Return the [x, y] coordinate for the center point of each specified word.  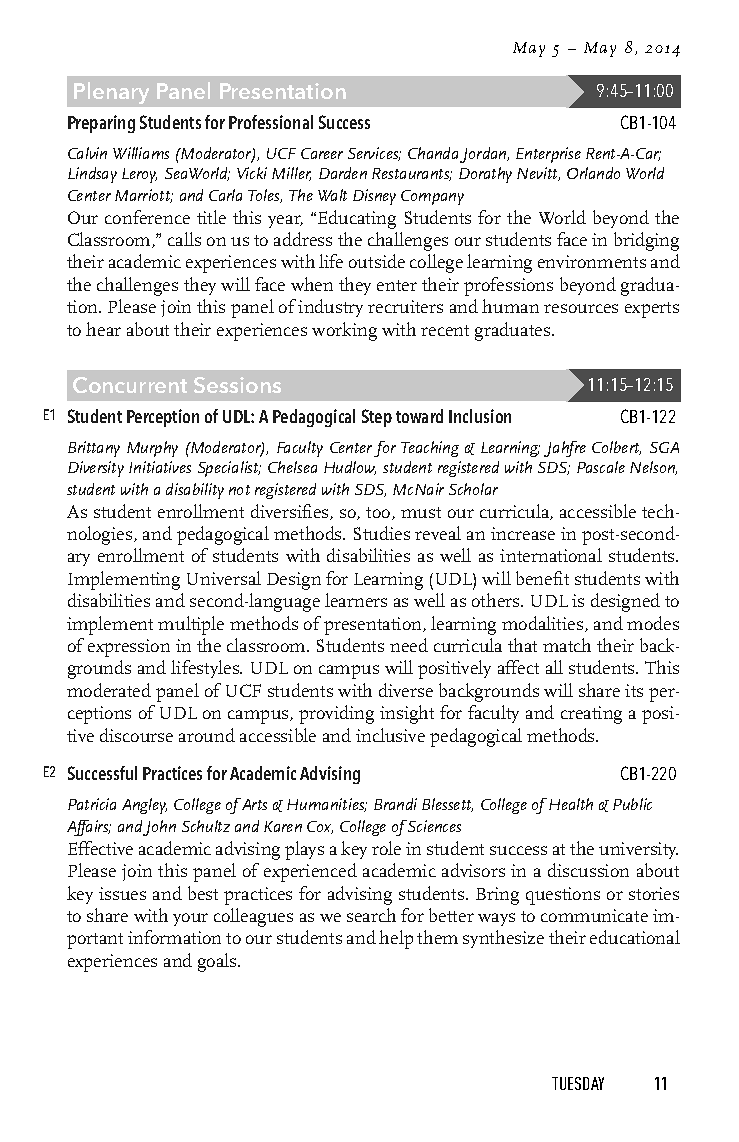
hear [103, 329]
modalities [544, 624]
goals [218, 962]
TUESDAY [578, 1083]
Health [571, 804]
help [396, 939]
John [159, 828]
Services [374, 154]
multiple [191, 625]
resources [581, 308]
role [386, 848]
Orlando [593, 173]
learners [356, 600]
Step [377, 418]
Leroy [139, 175]
